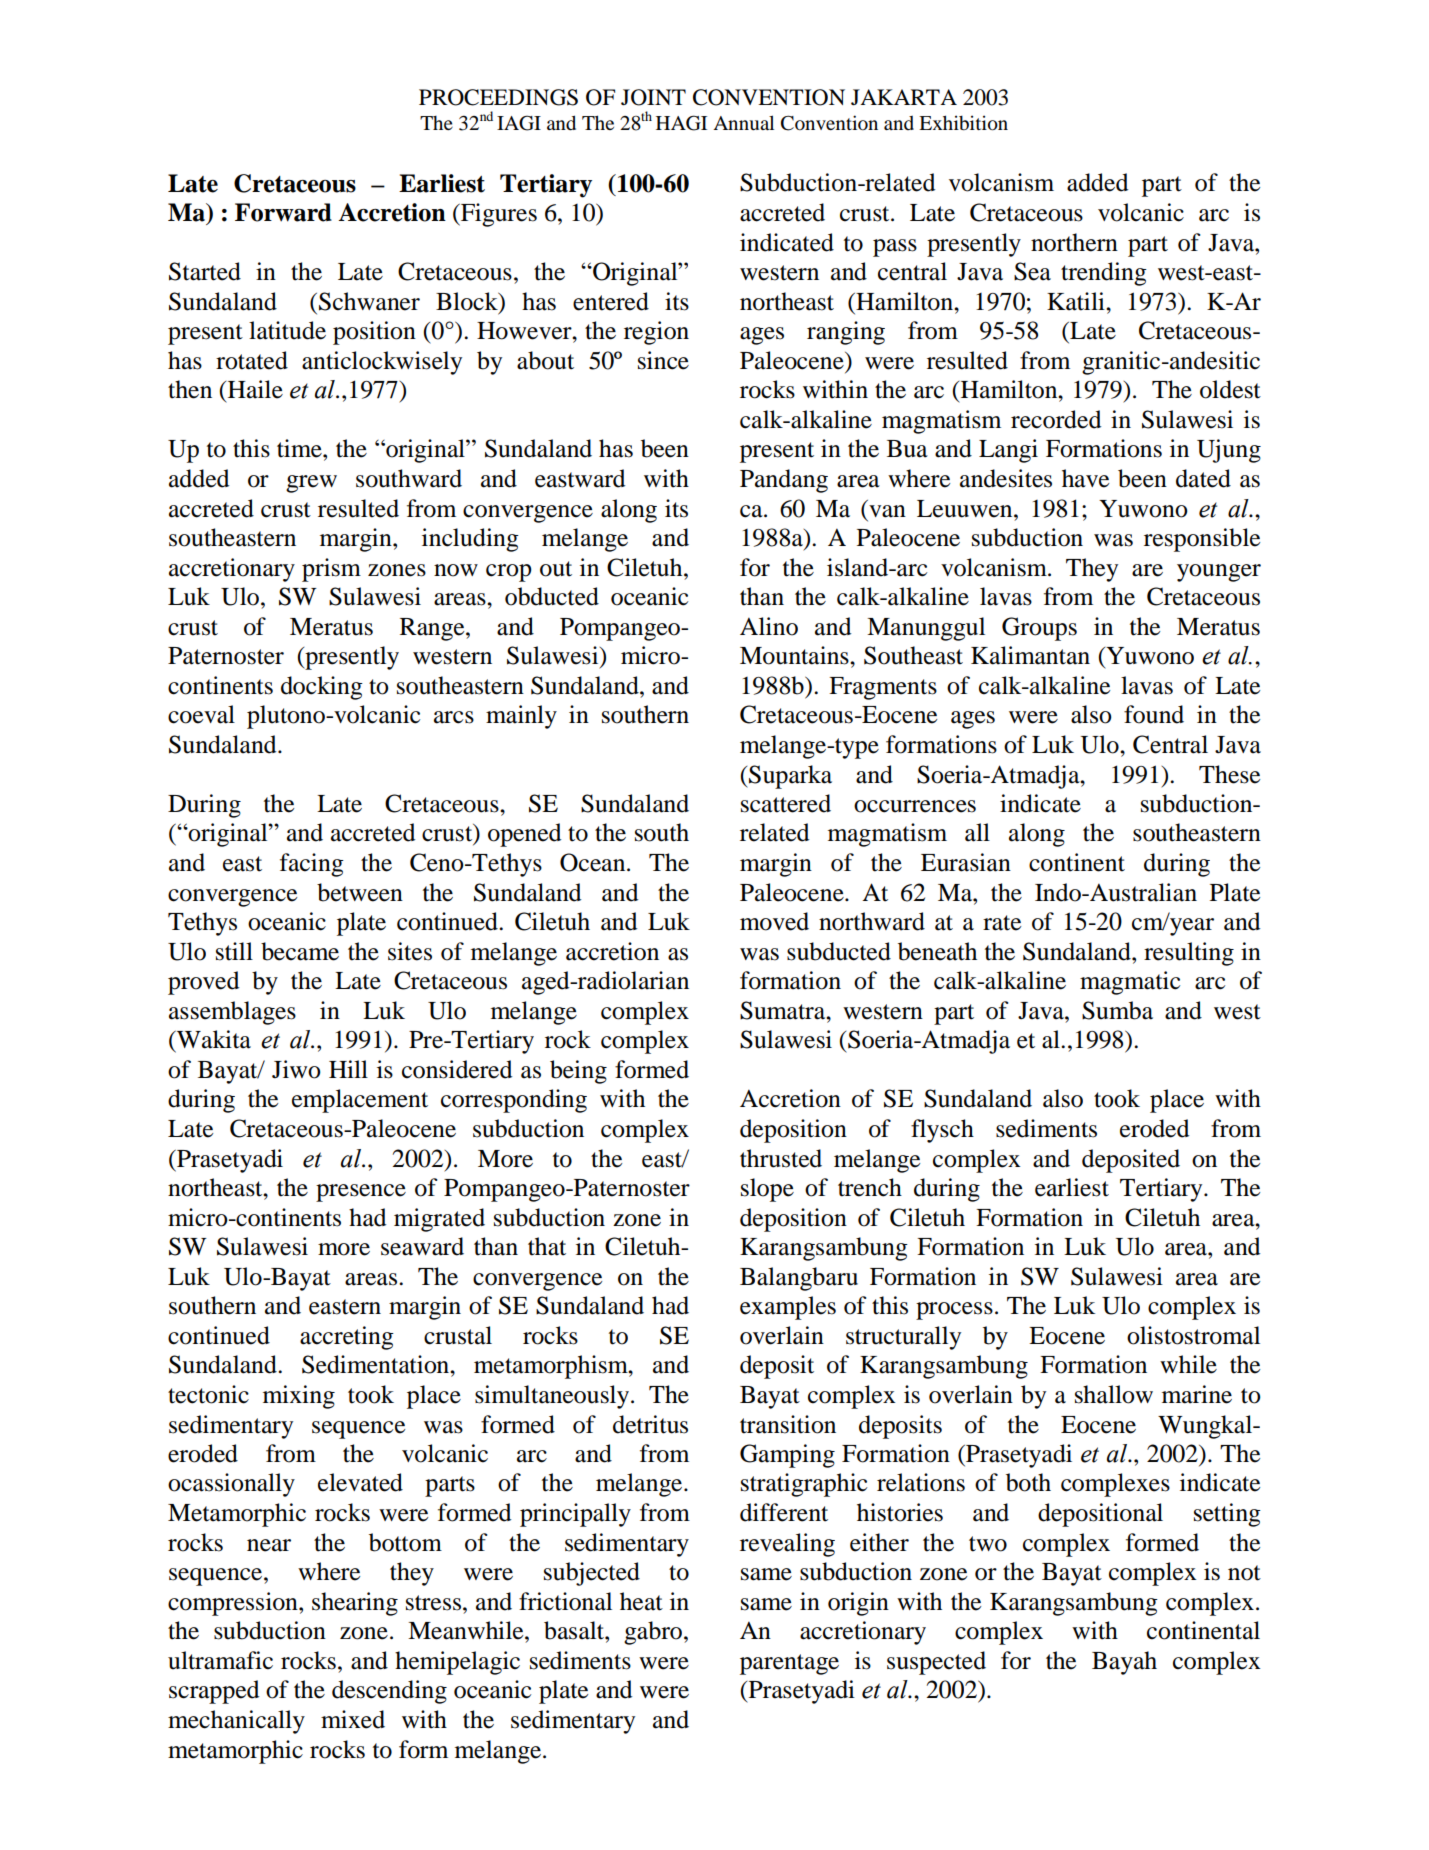 This screenshot has height=1850, width=1429. Describe the element at coordinates (283, 212) in the screenshot. I see `Forward` at that location.
